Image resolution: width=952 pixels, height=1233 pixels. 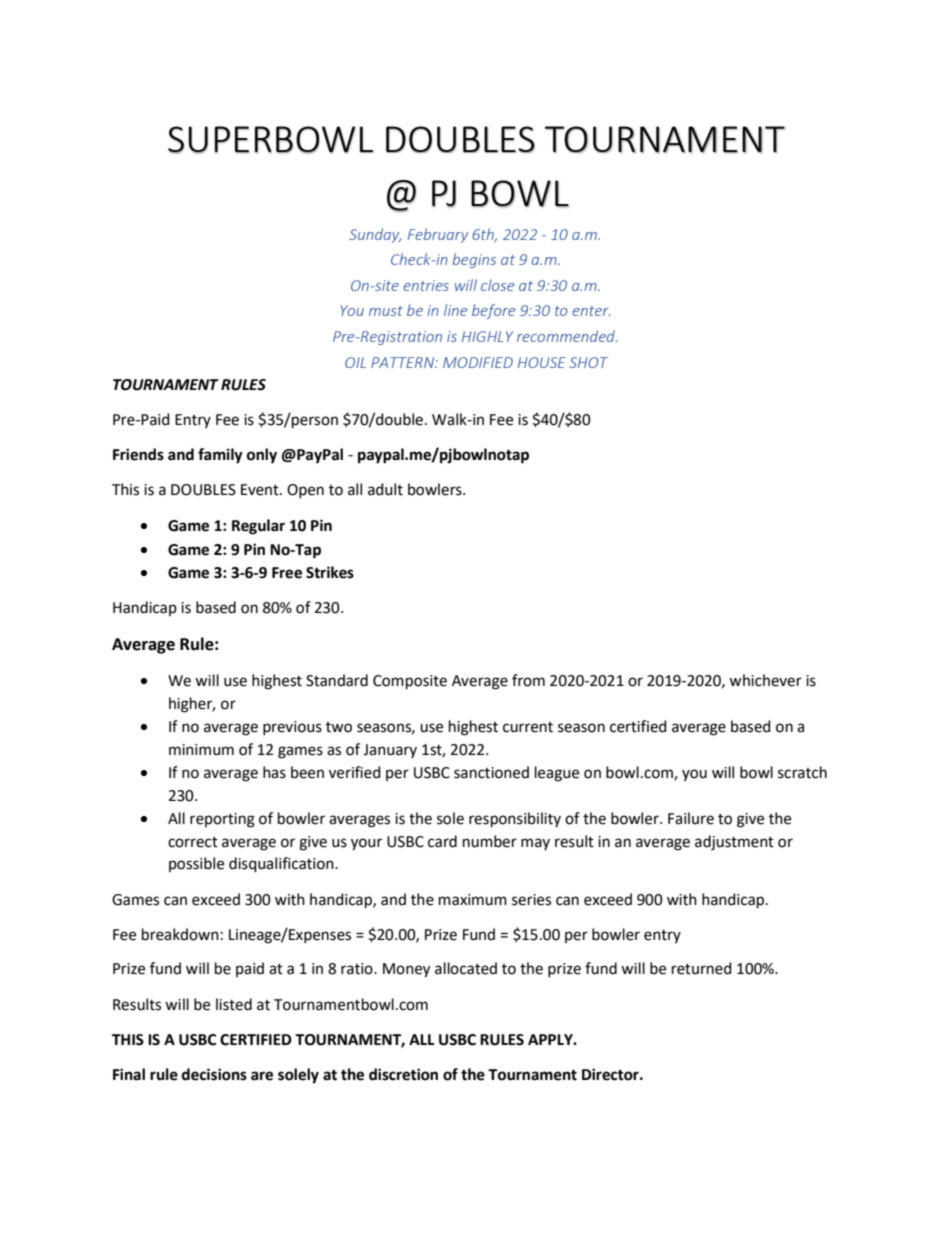 I want to click on decisions, so click(x=214, y=1074).
